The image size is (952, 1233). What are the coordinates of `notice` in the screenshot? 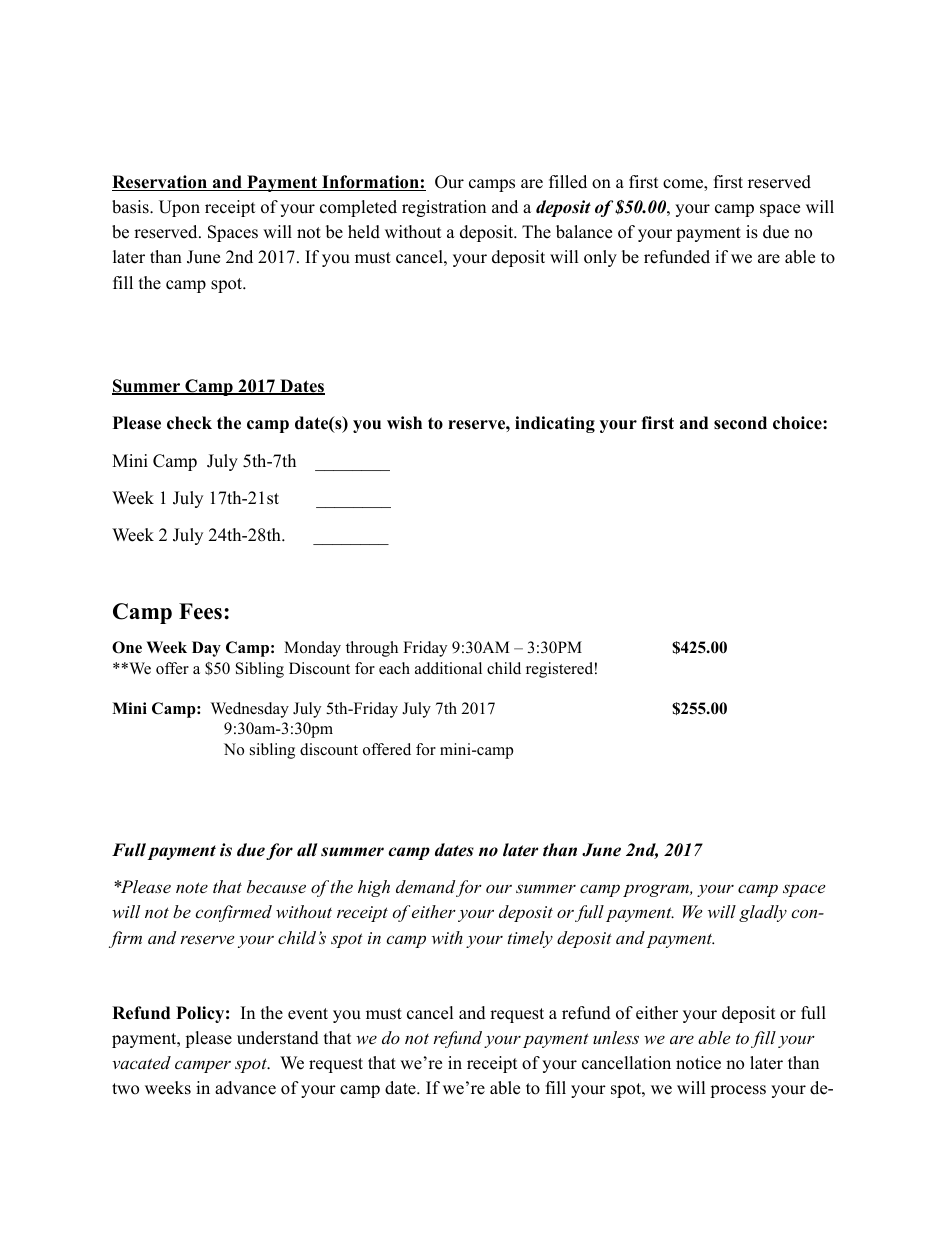 It's located at (698, 1063).
